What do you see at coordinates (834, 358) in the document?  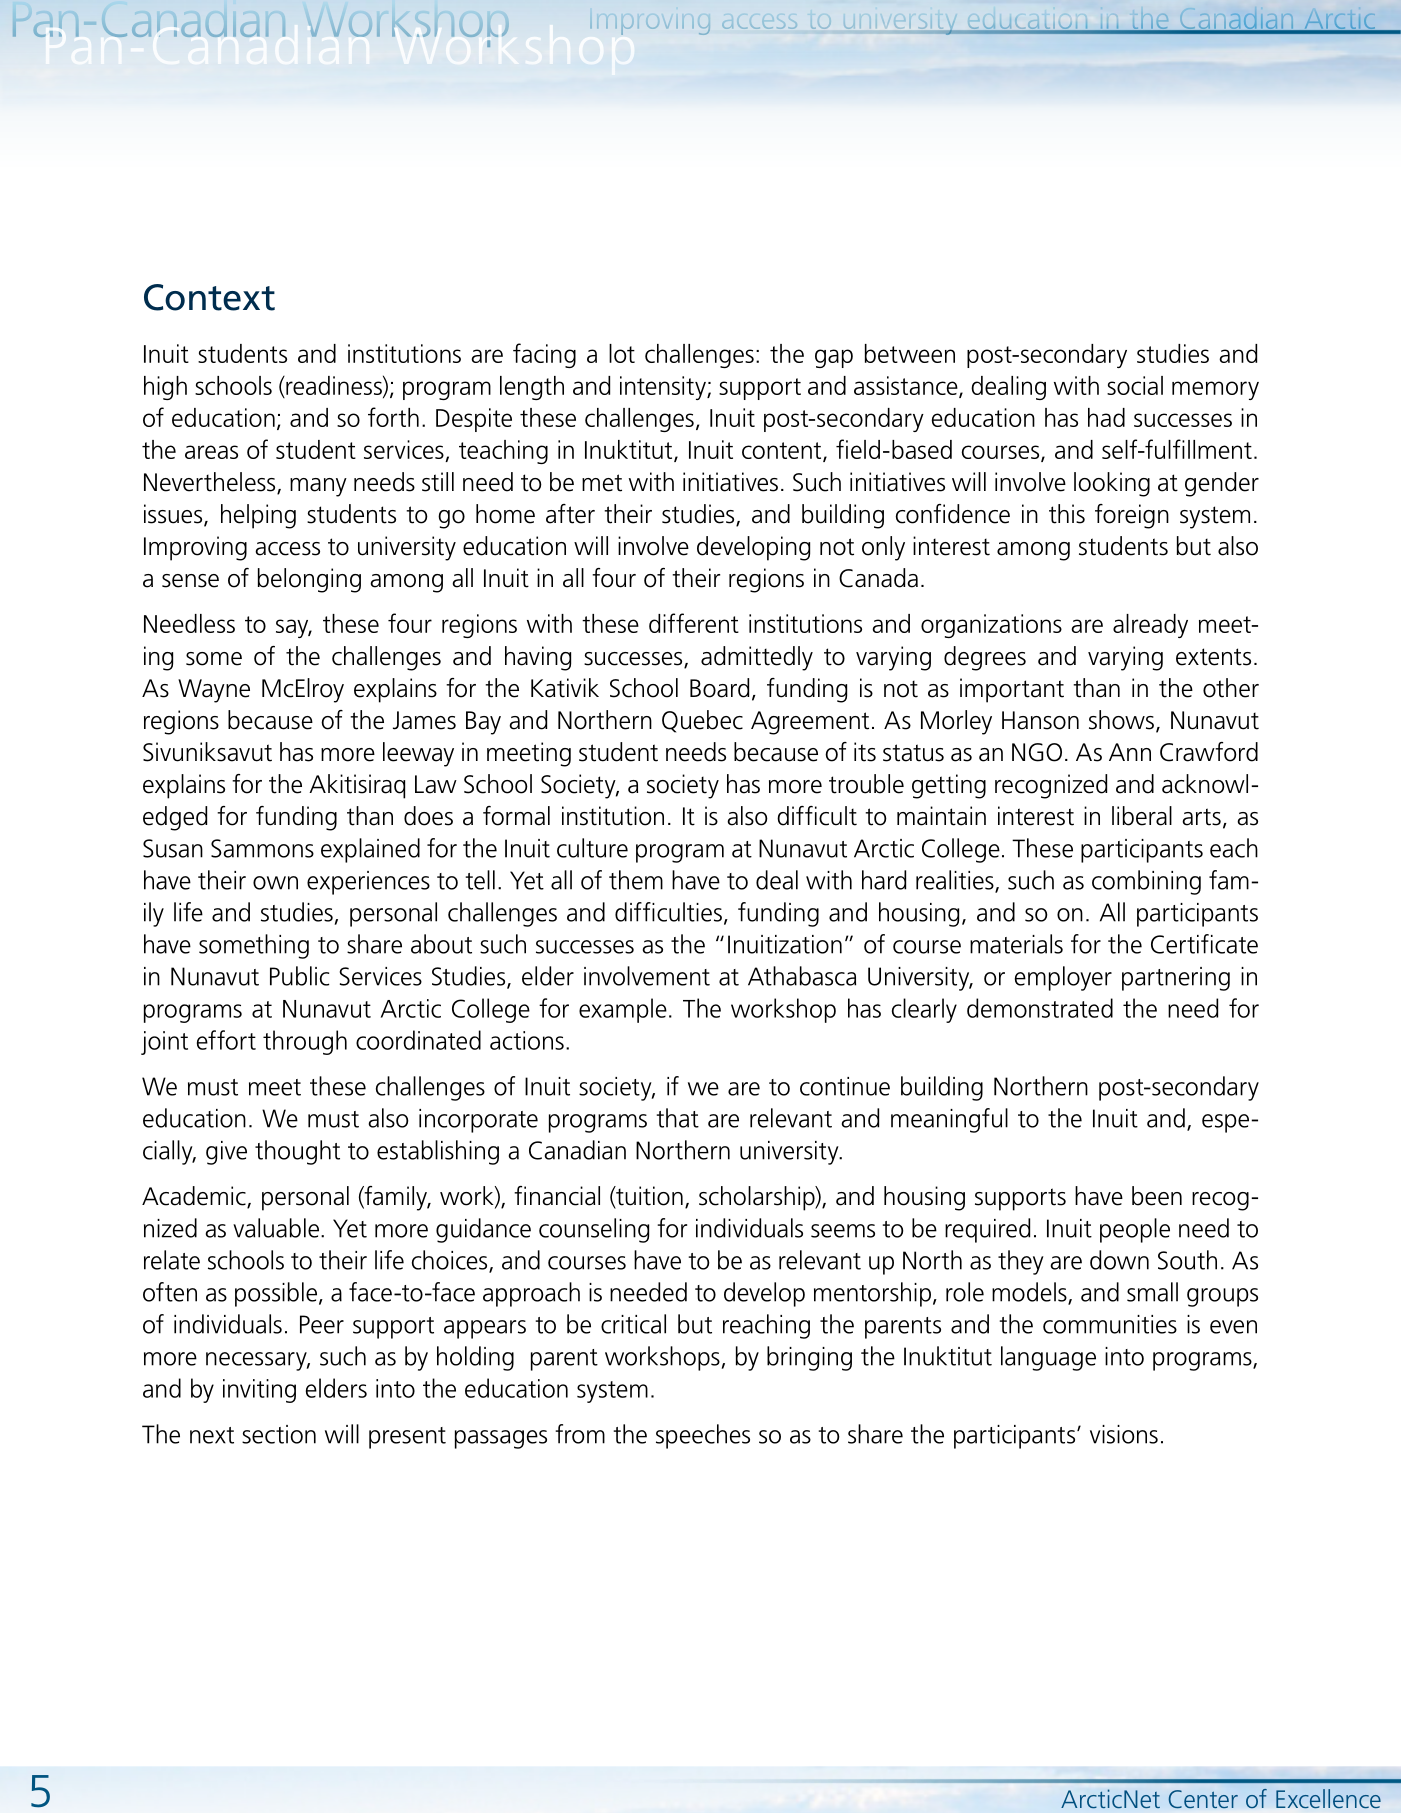 I see `gap` at bounding box center [834, 358].
